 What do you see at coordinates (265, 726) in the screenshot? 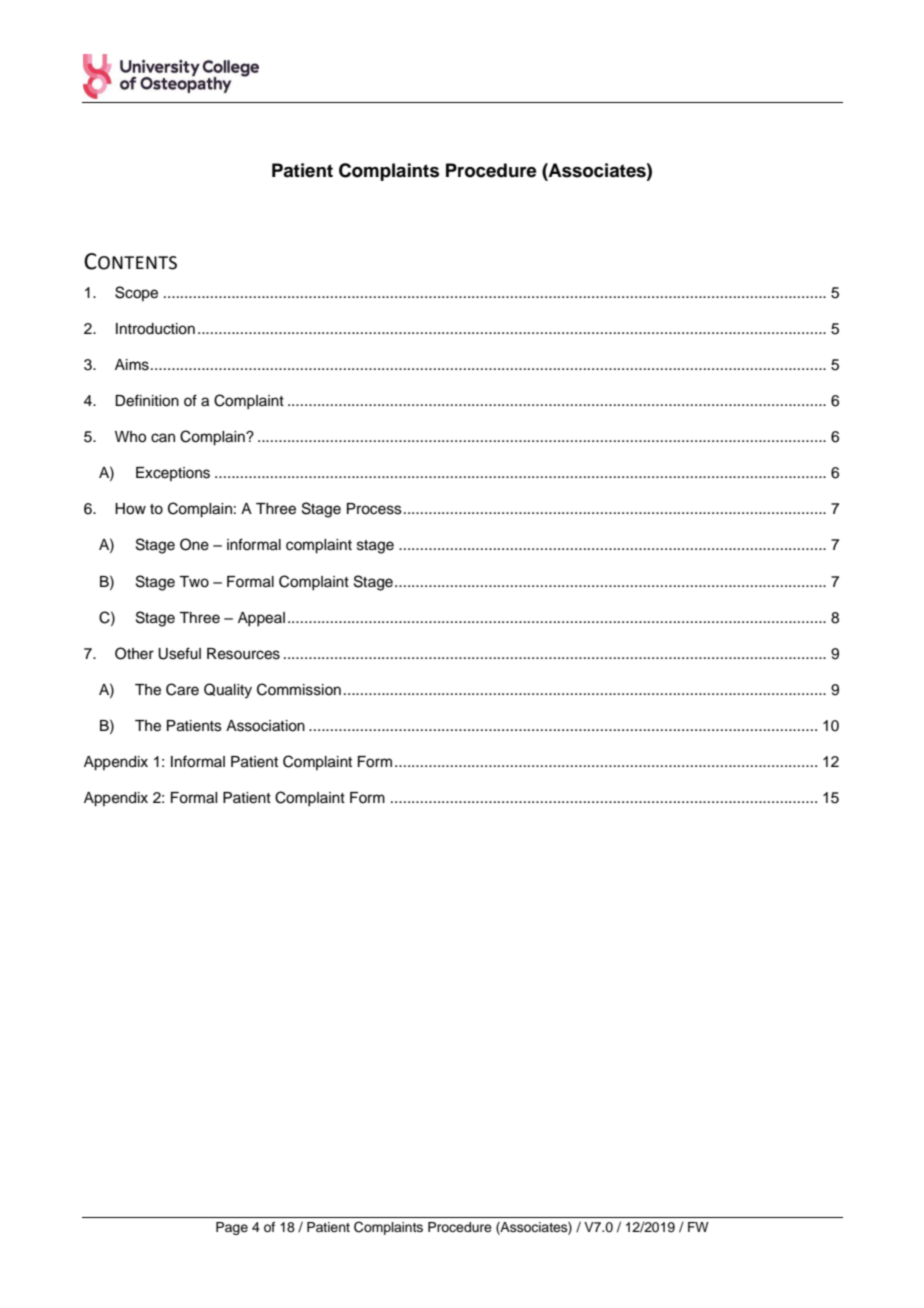
I see `Association` at bounding box center [265, 726].
